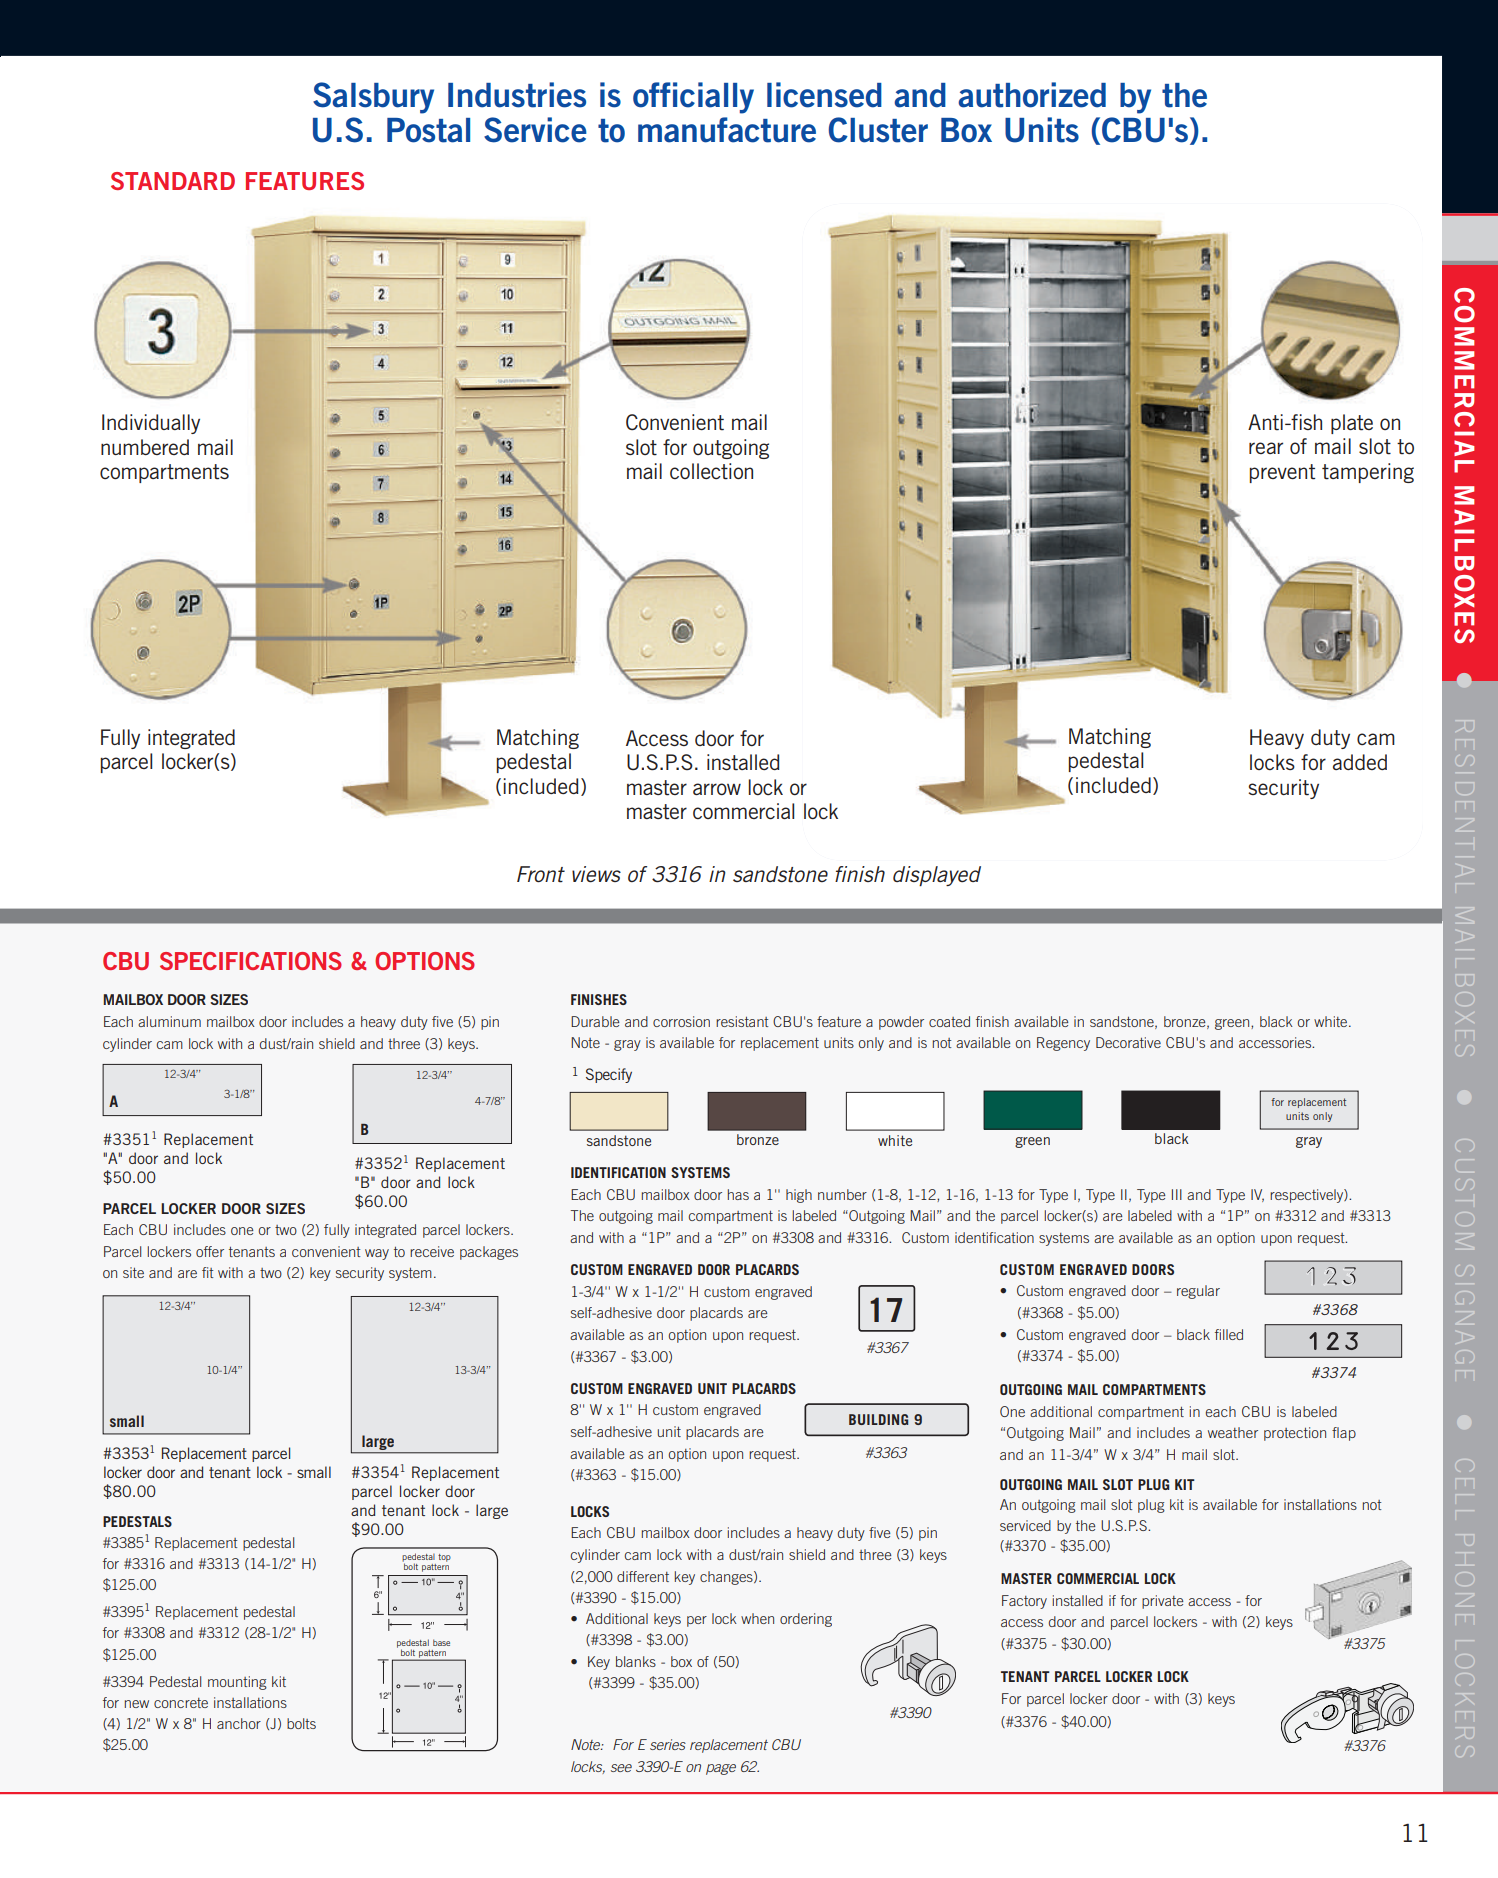 The height and width of the screenshot is (1878, 1498). Describe the element at coordinates (1162, 1602) in the screenshot. I see `private` at that location.
